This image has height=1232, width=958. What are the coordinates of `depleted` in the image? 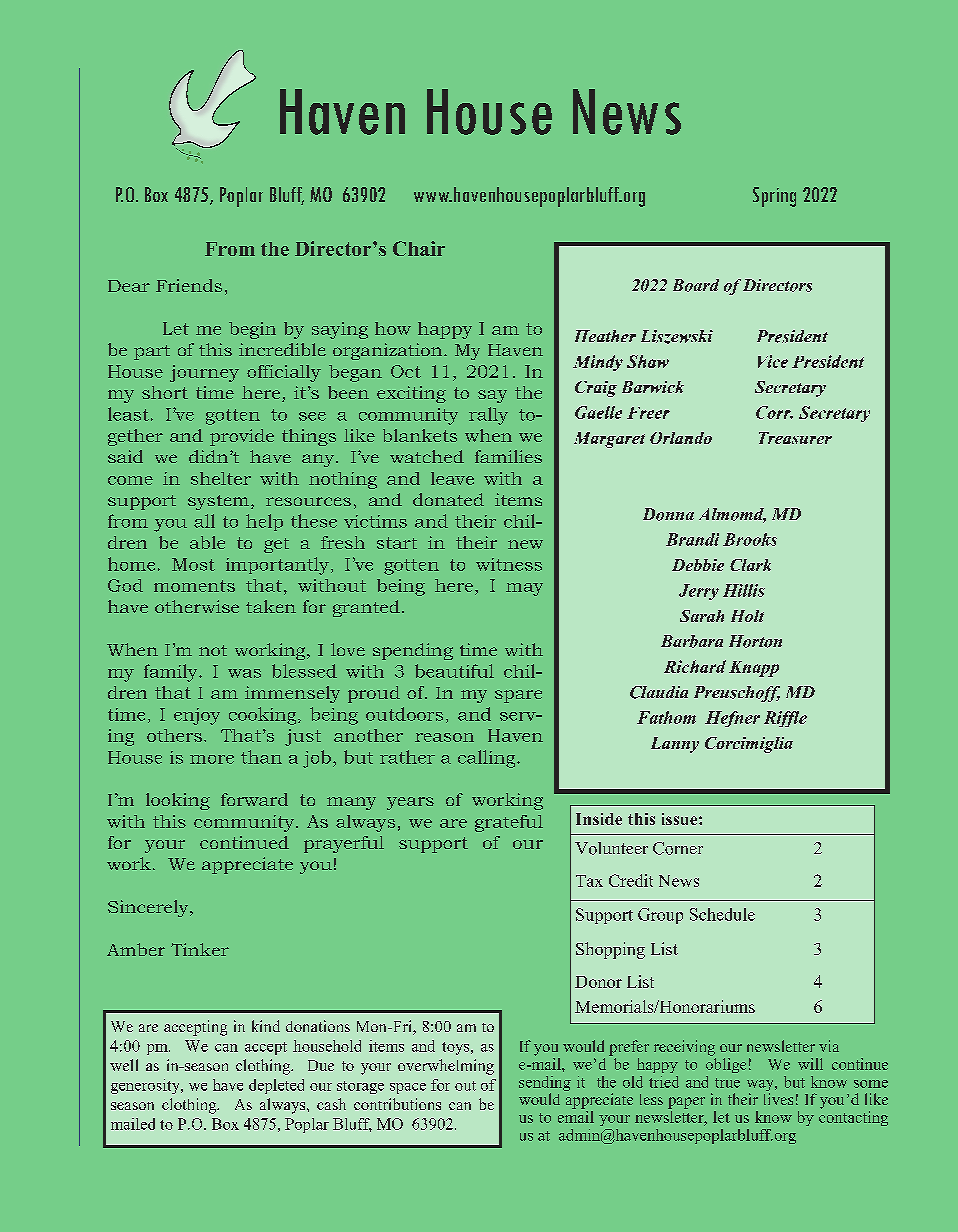 It's located at (276, 1086).
